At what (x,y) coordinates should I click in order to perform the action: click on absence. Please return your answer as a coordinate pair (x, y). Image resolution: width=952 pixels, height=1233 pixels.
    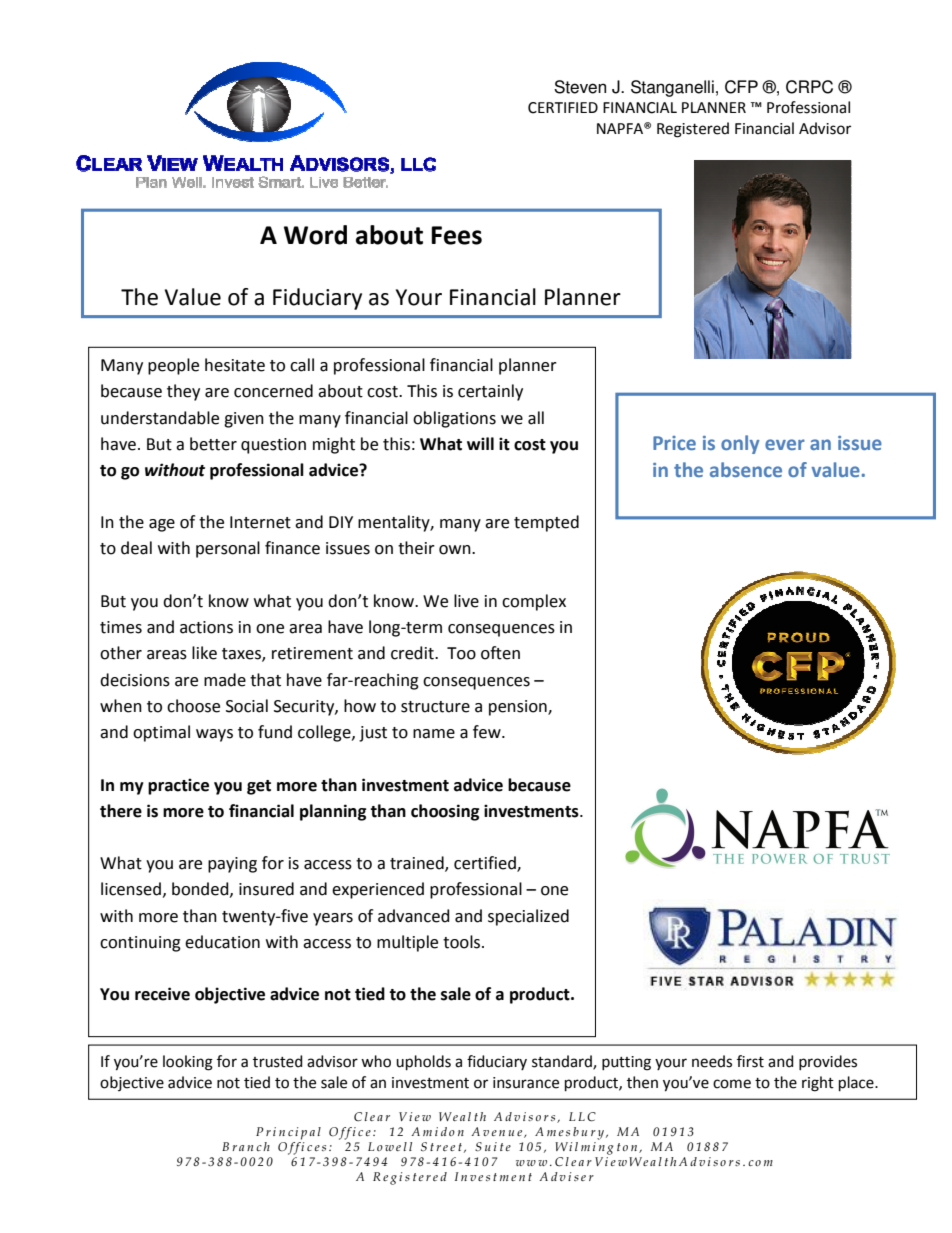
    Looking at the image, I should click on (746, 469).
